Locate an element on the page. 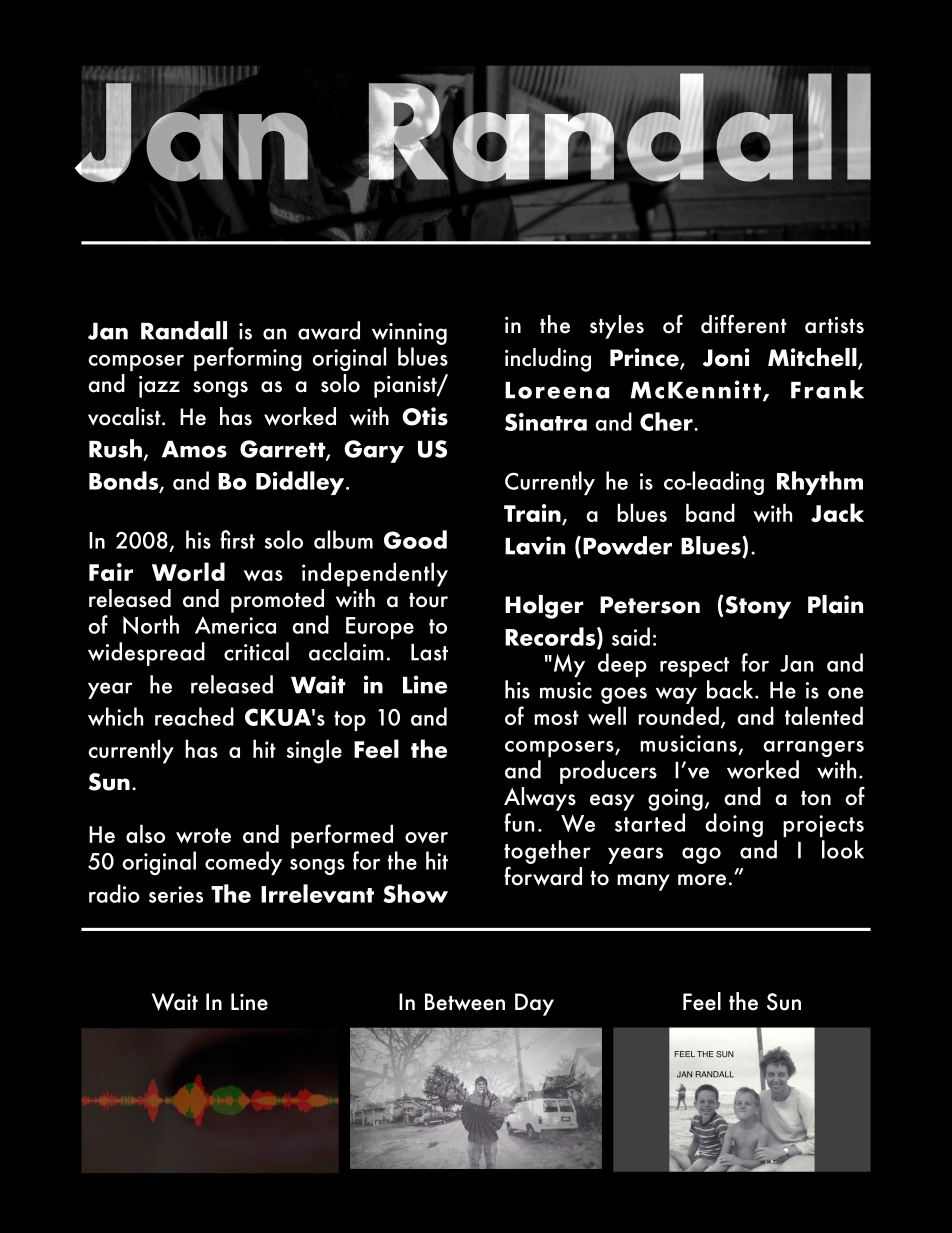  Between is located at coordinates (465, 1002).
